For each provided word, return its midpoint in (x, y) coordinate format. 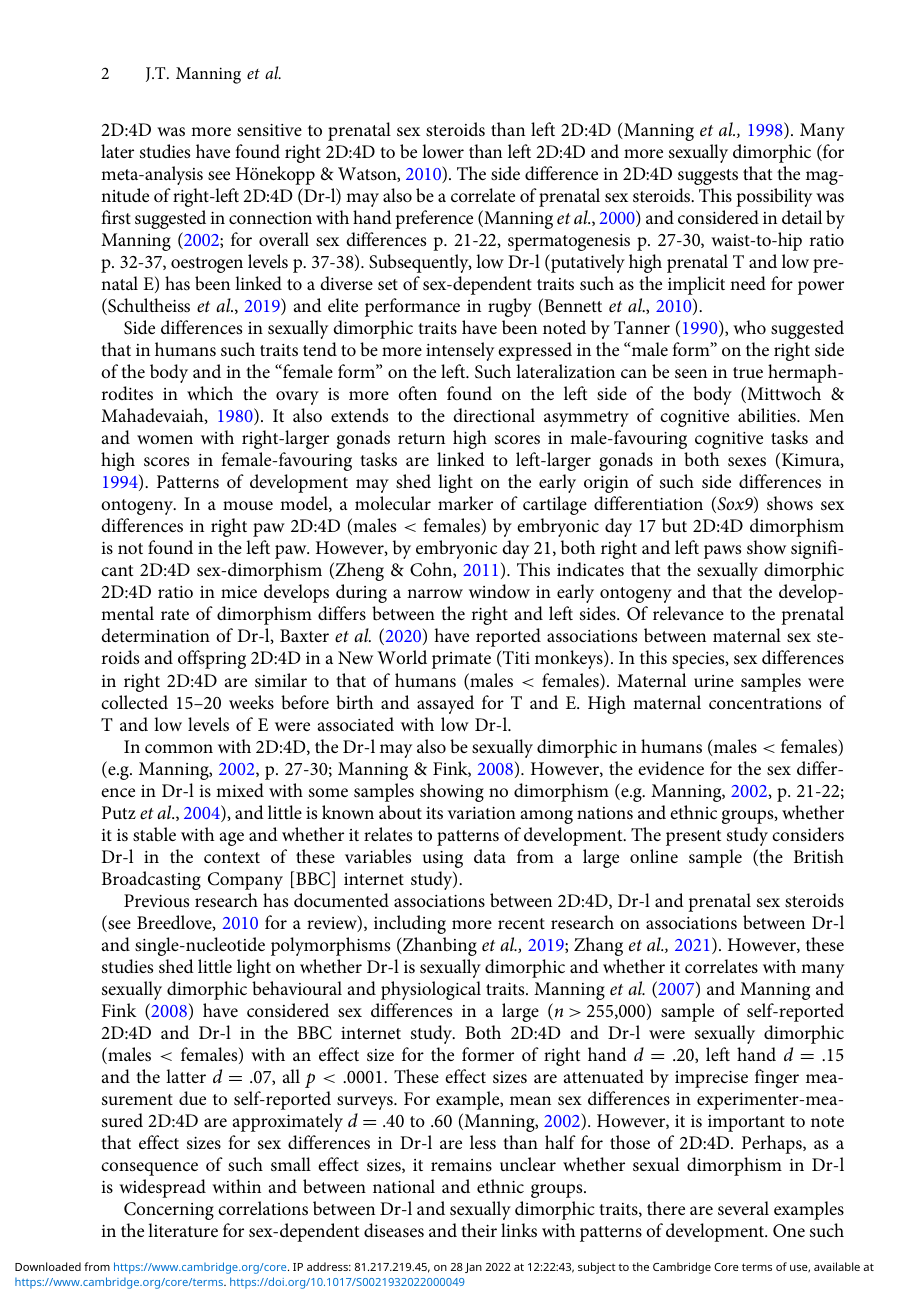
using (443, 859)
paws (722, 552)
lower (443, 151)
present (693, 838)
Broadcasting (151, 880)
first (116, 217)
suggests (708, 177)
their (479, 1230)
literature (183, 1230)
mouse (248, 506)
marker (465, 503)
